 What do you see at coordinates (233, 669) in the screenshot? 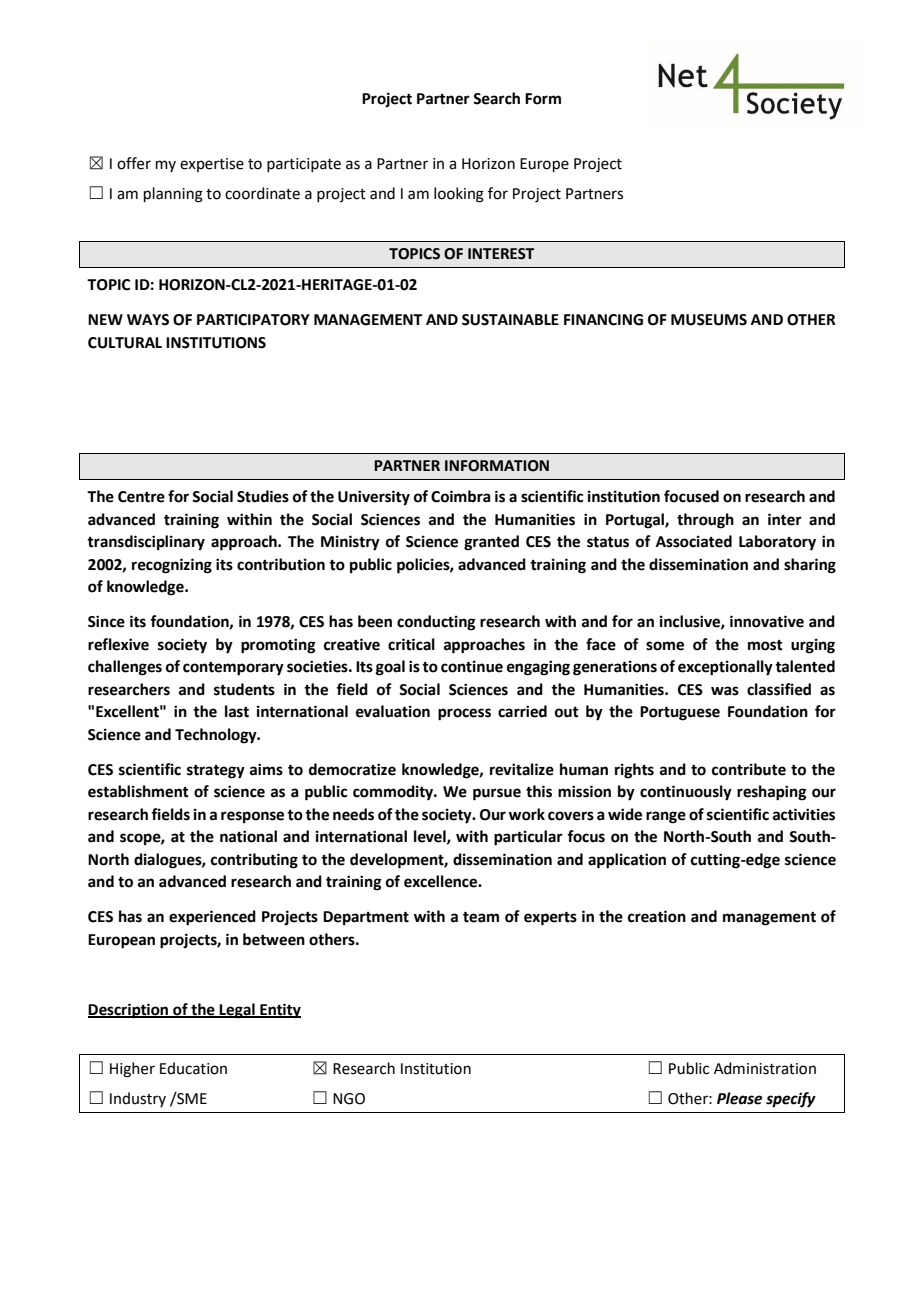
I see `contemporary` at bounding box center [233, 669].
